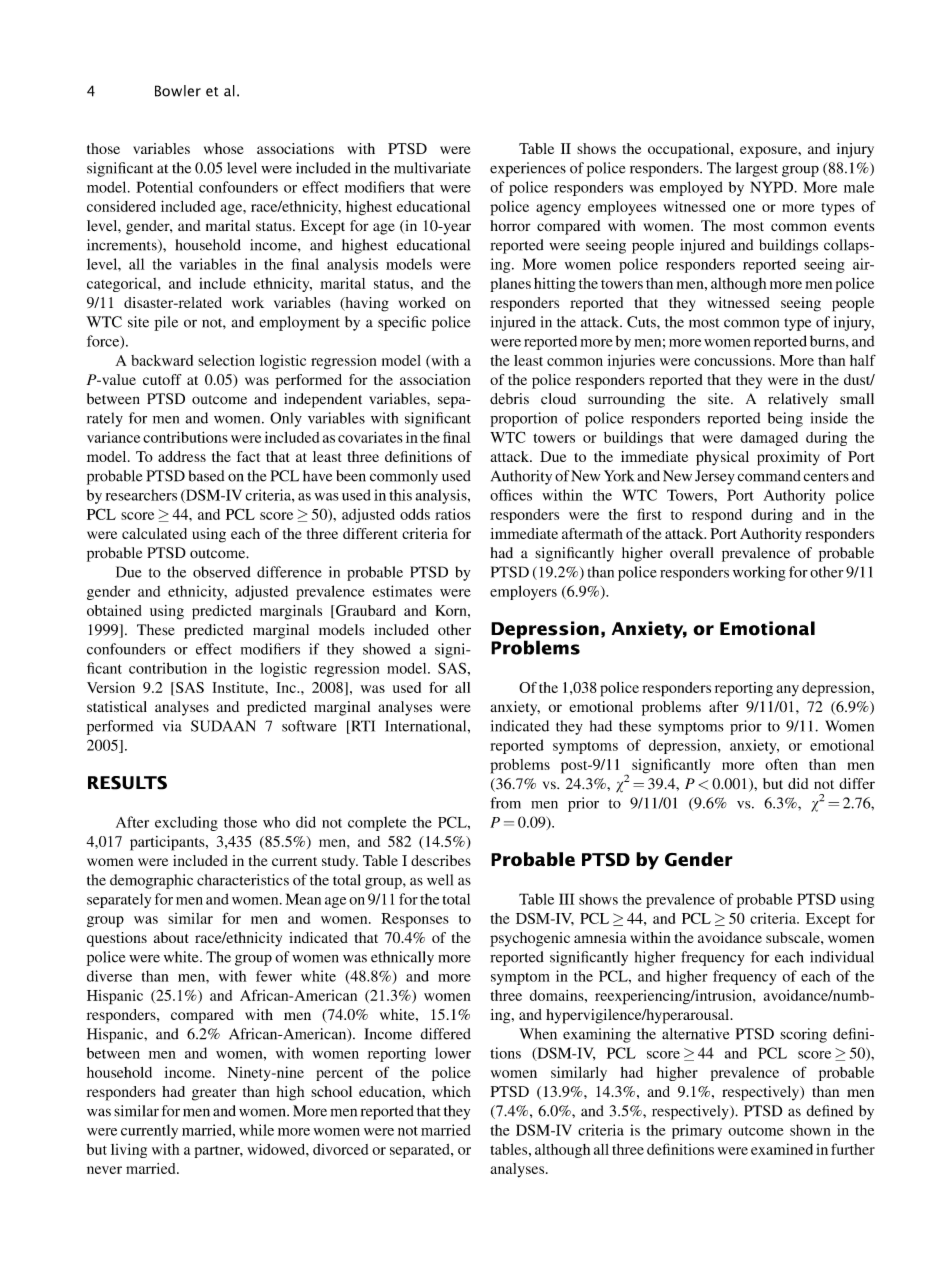 The width and height of the page is (952, 1270). I want to click on cutoff, so click(162, 379).
